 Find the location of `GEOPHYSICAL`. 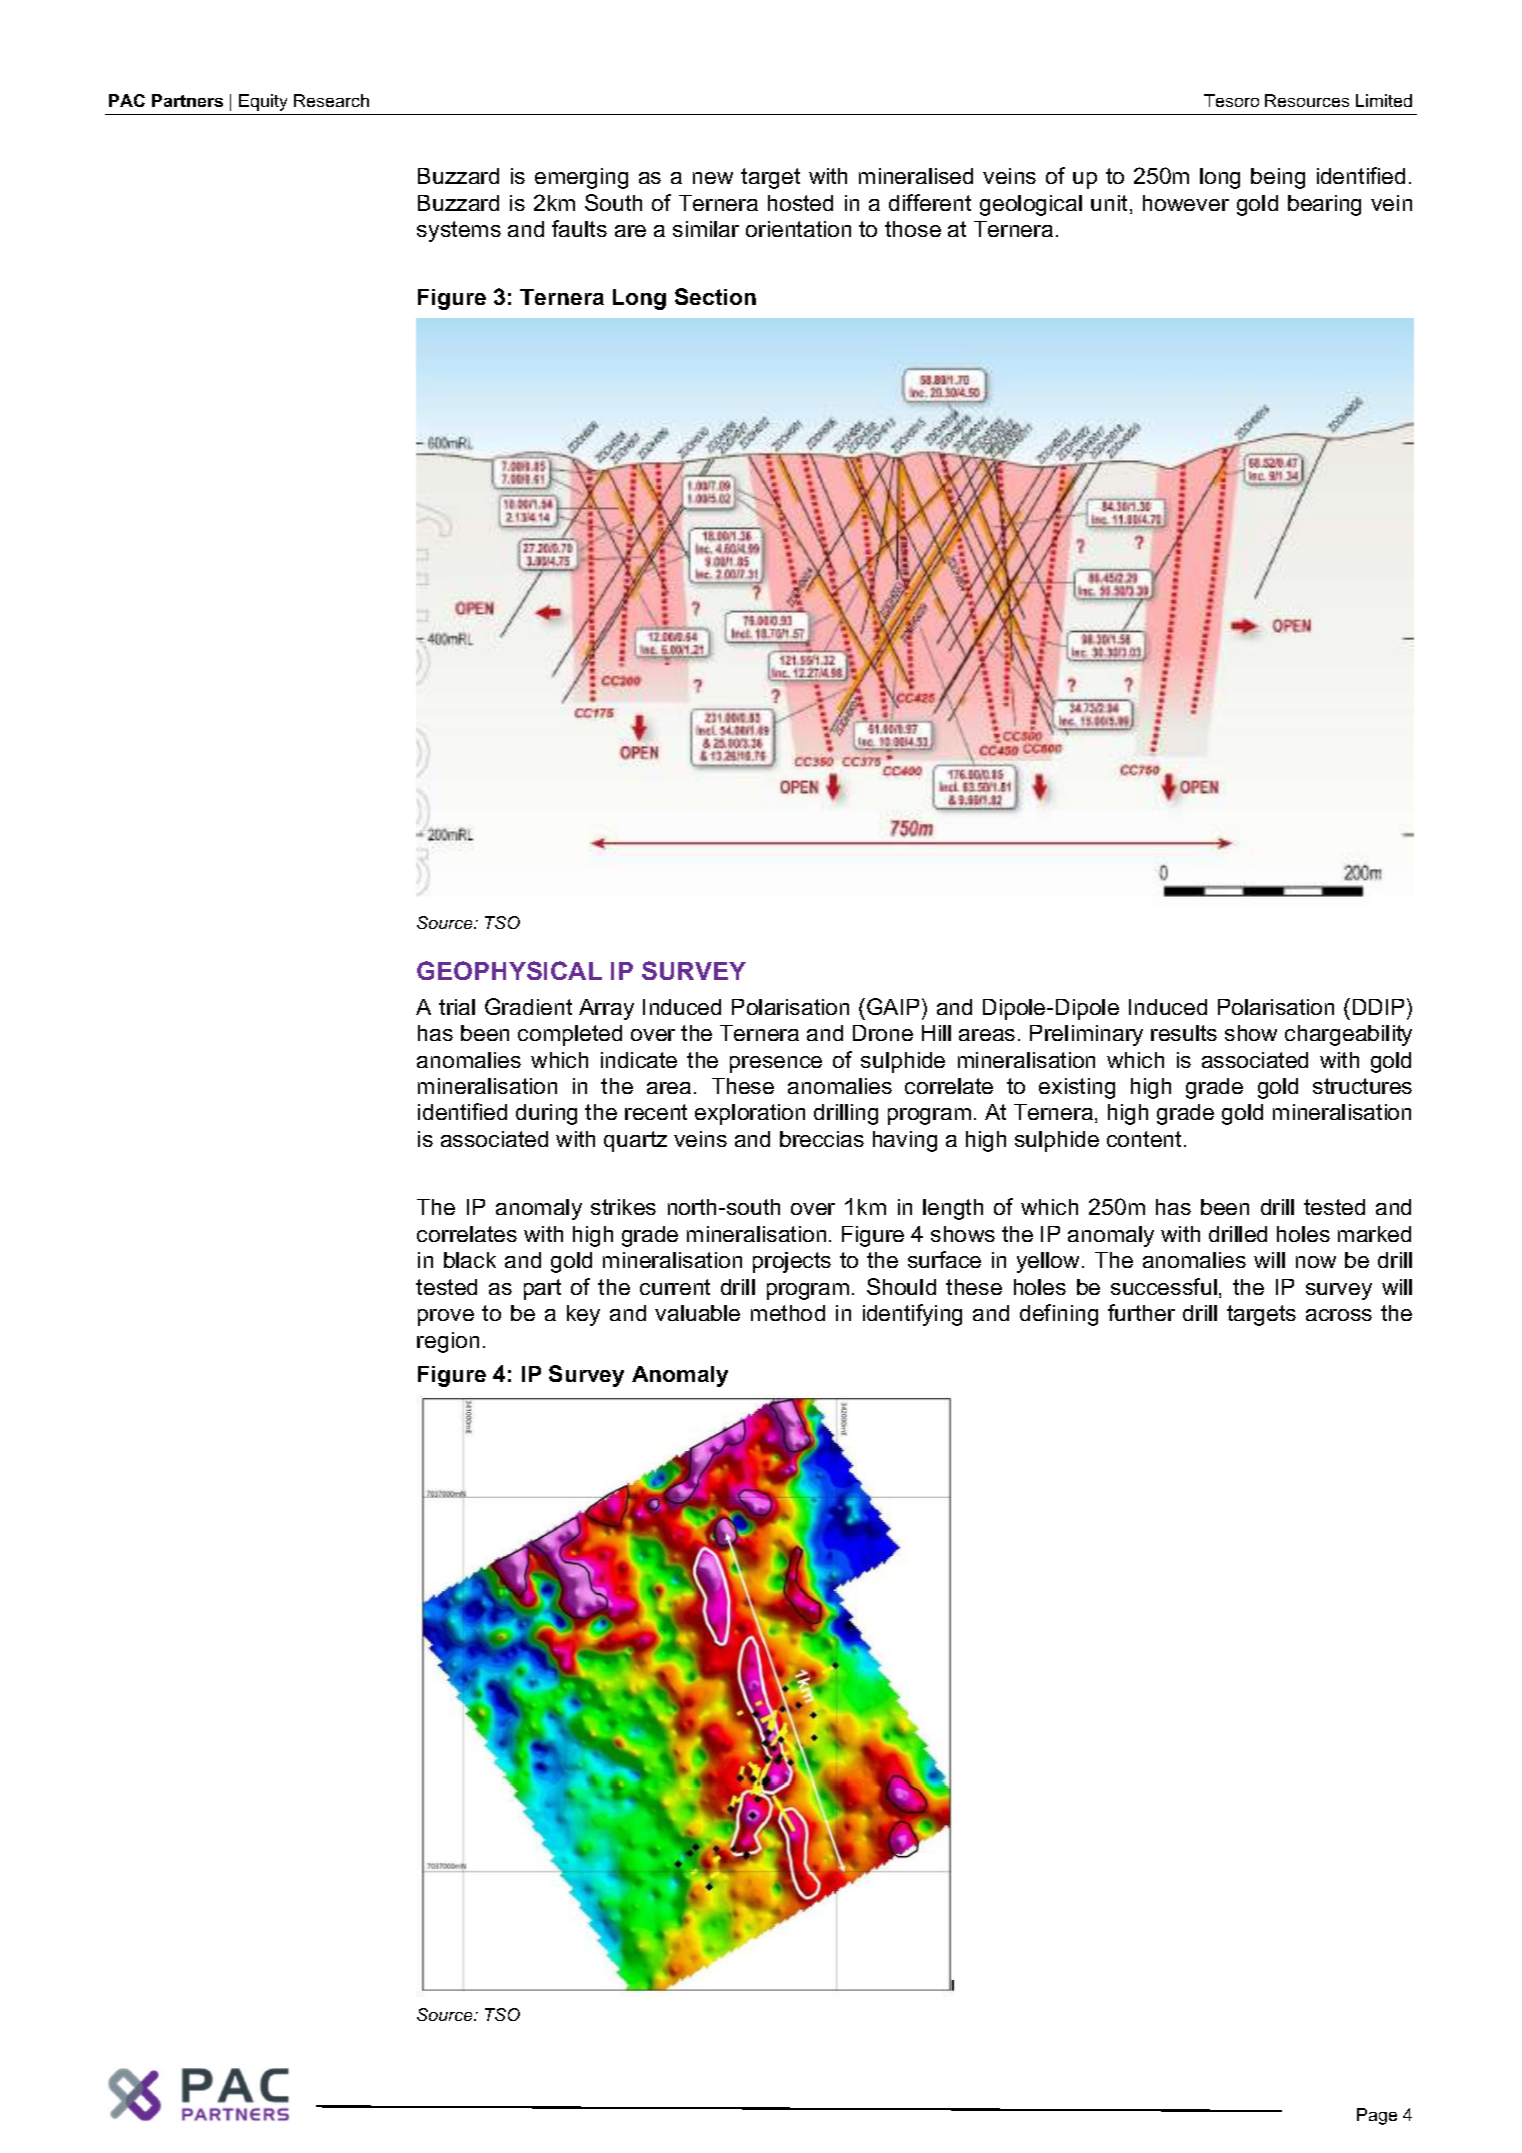

GEOPHYSICAL is located at coordinates (509, 970).
